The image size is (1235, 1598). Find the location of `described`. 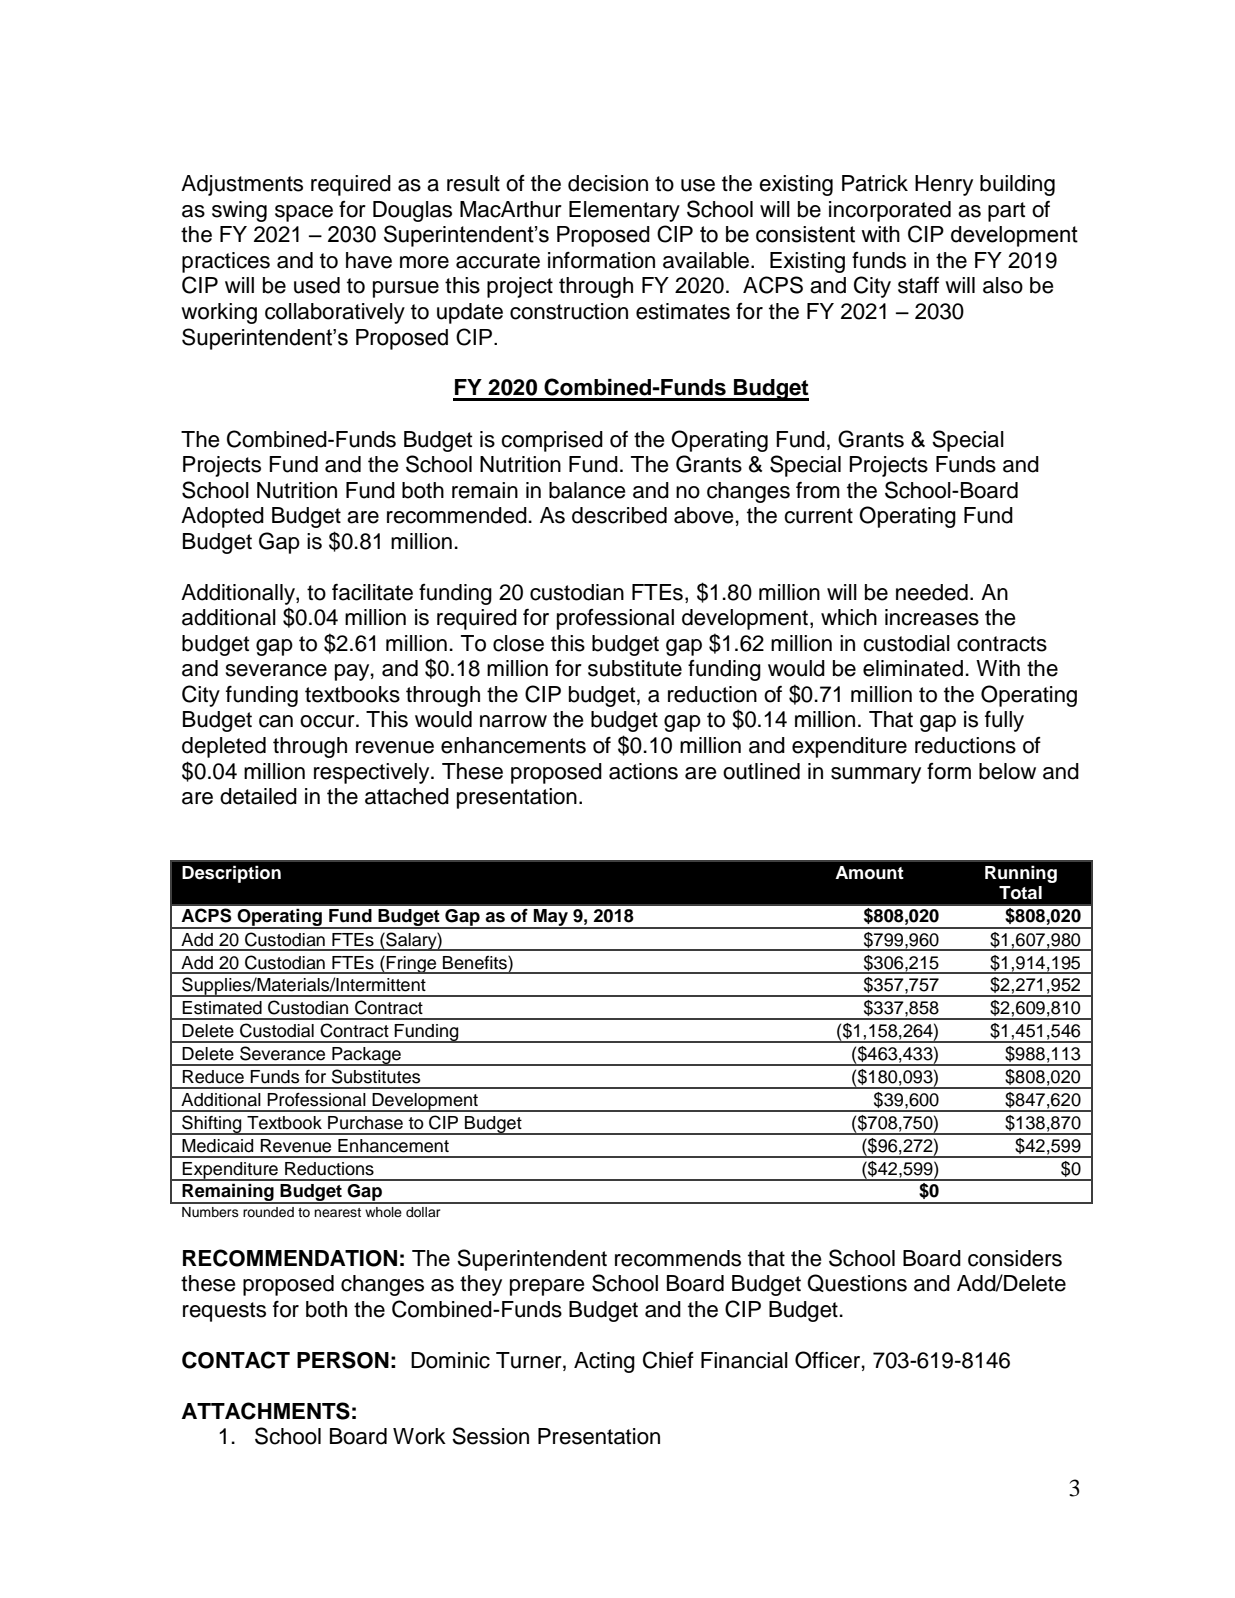

described is located at coordinates (619, 515).
